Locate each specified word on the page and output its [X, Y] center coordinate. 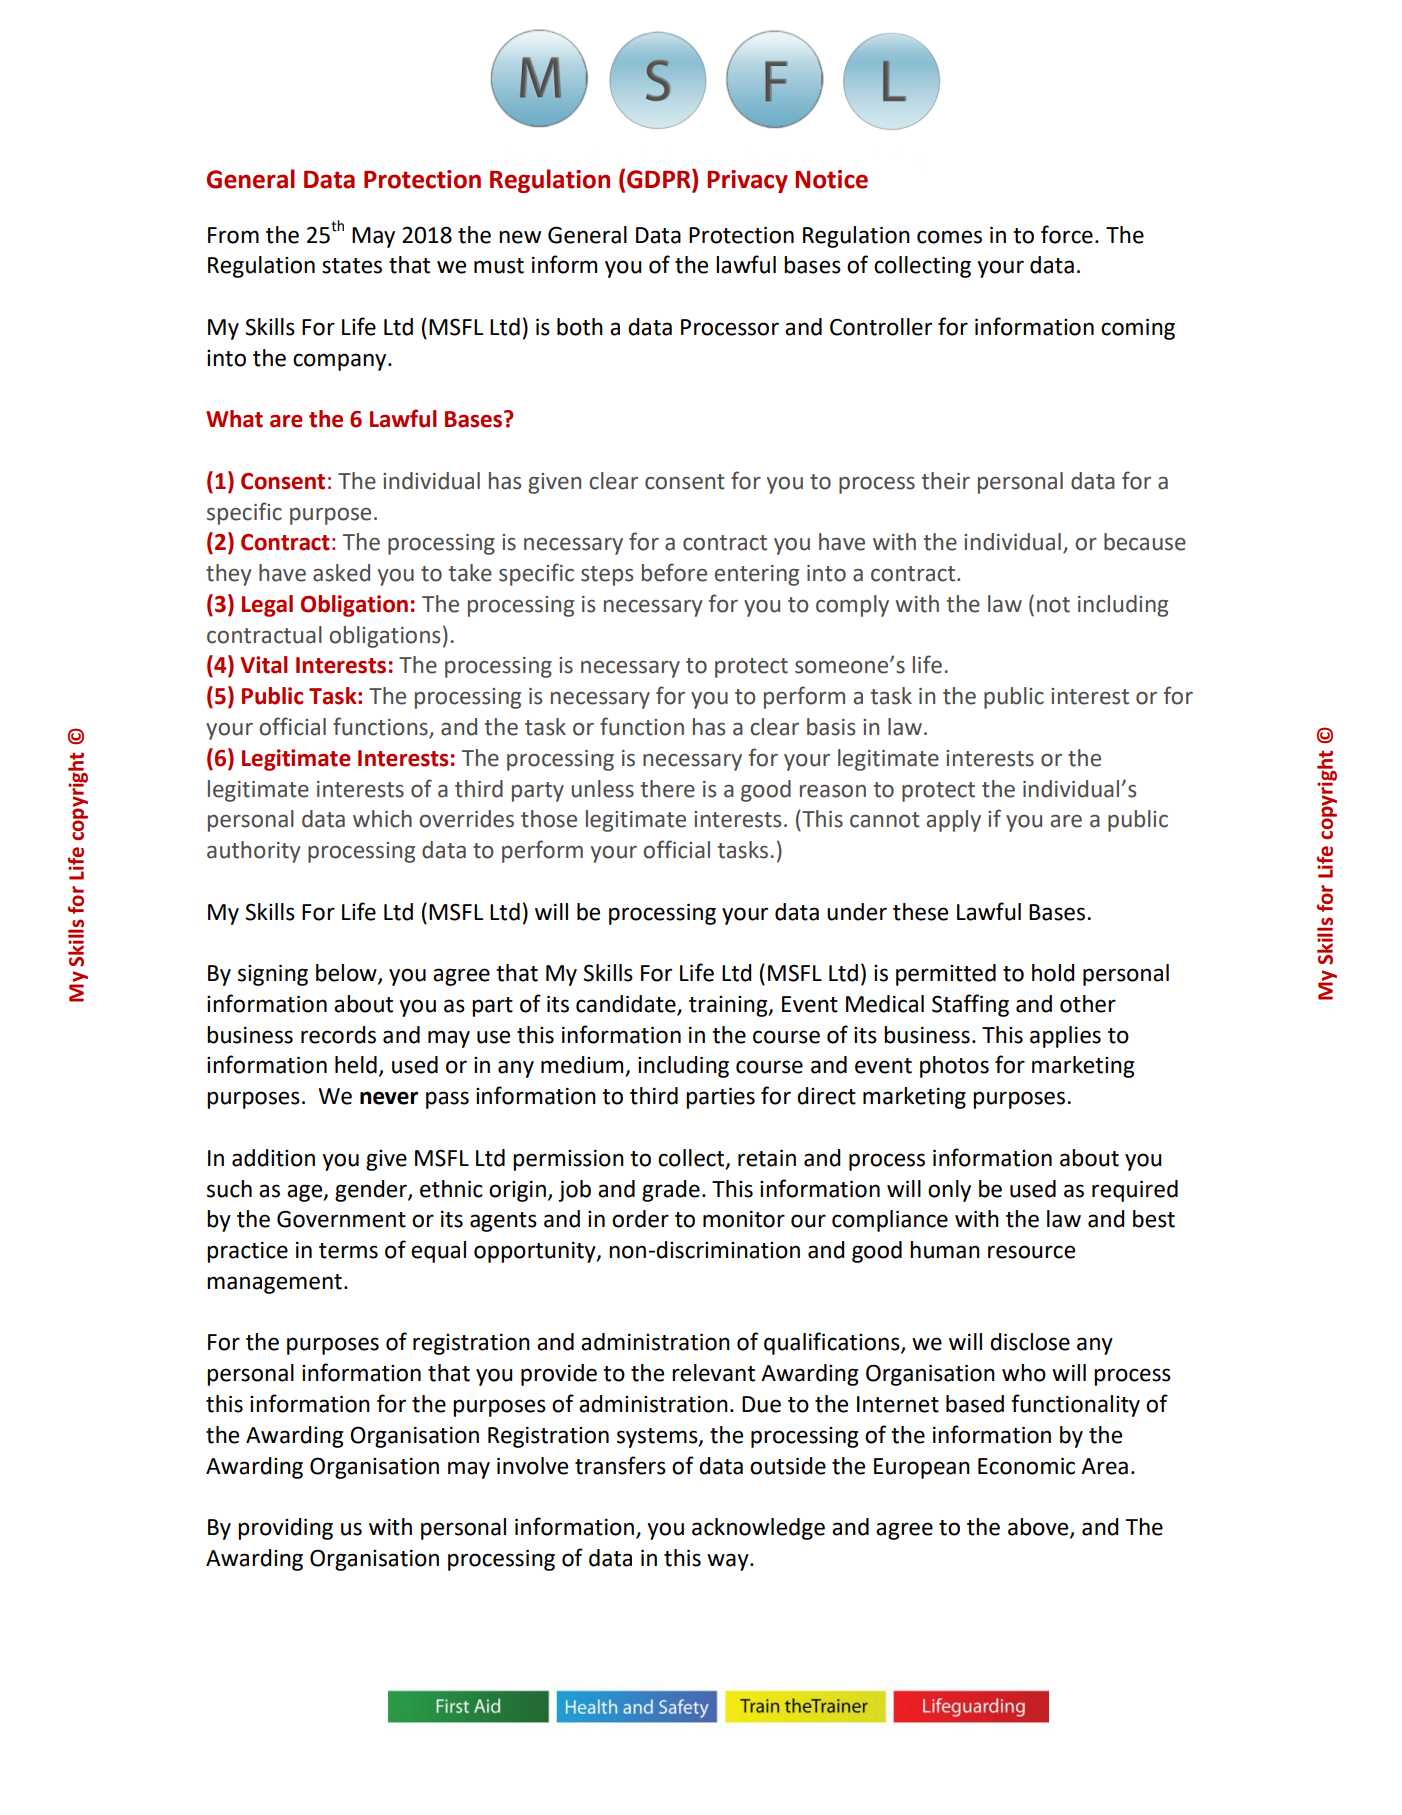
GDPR [660, 179]
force [1067, 234]
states [352, 266]
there [668, 789]
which [382, 819]
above [1039, 1528]
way [729, 1562]
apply [954, 821]
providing [285, 1529]
